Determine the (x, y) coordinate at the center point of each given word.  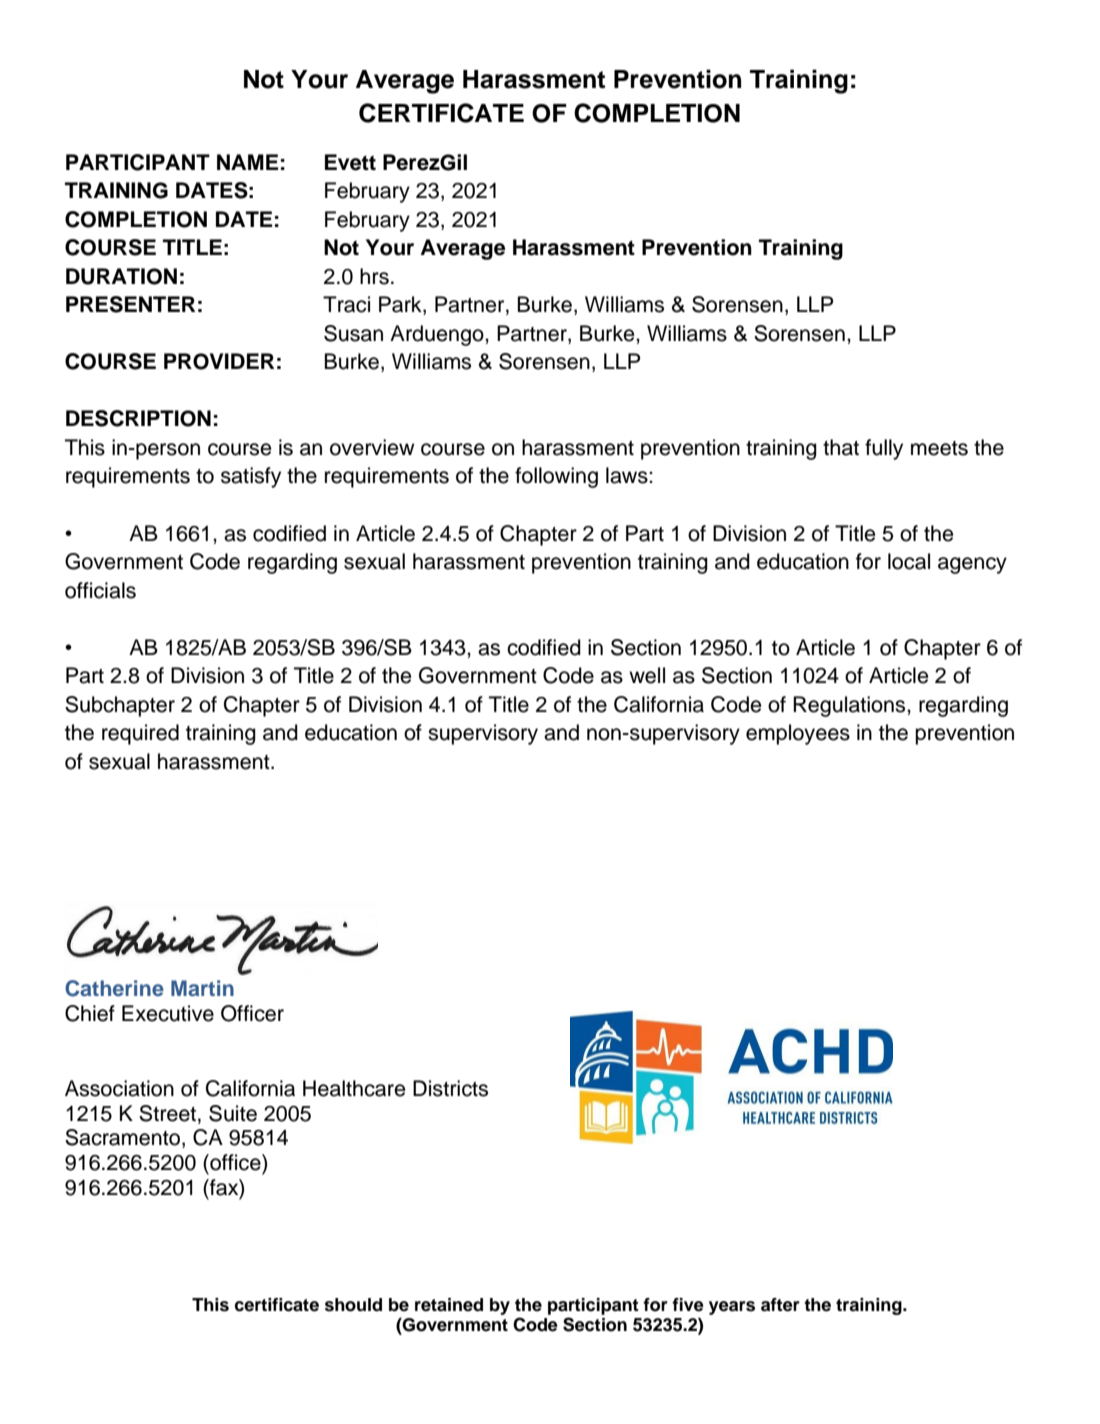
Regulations (850, 706)
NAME (247, 162)
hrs (374, 276)
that (841, 447)
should (353, 1305)
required (140, 734)
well (647, 675)
